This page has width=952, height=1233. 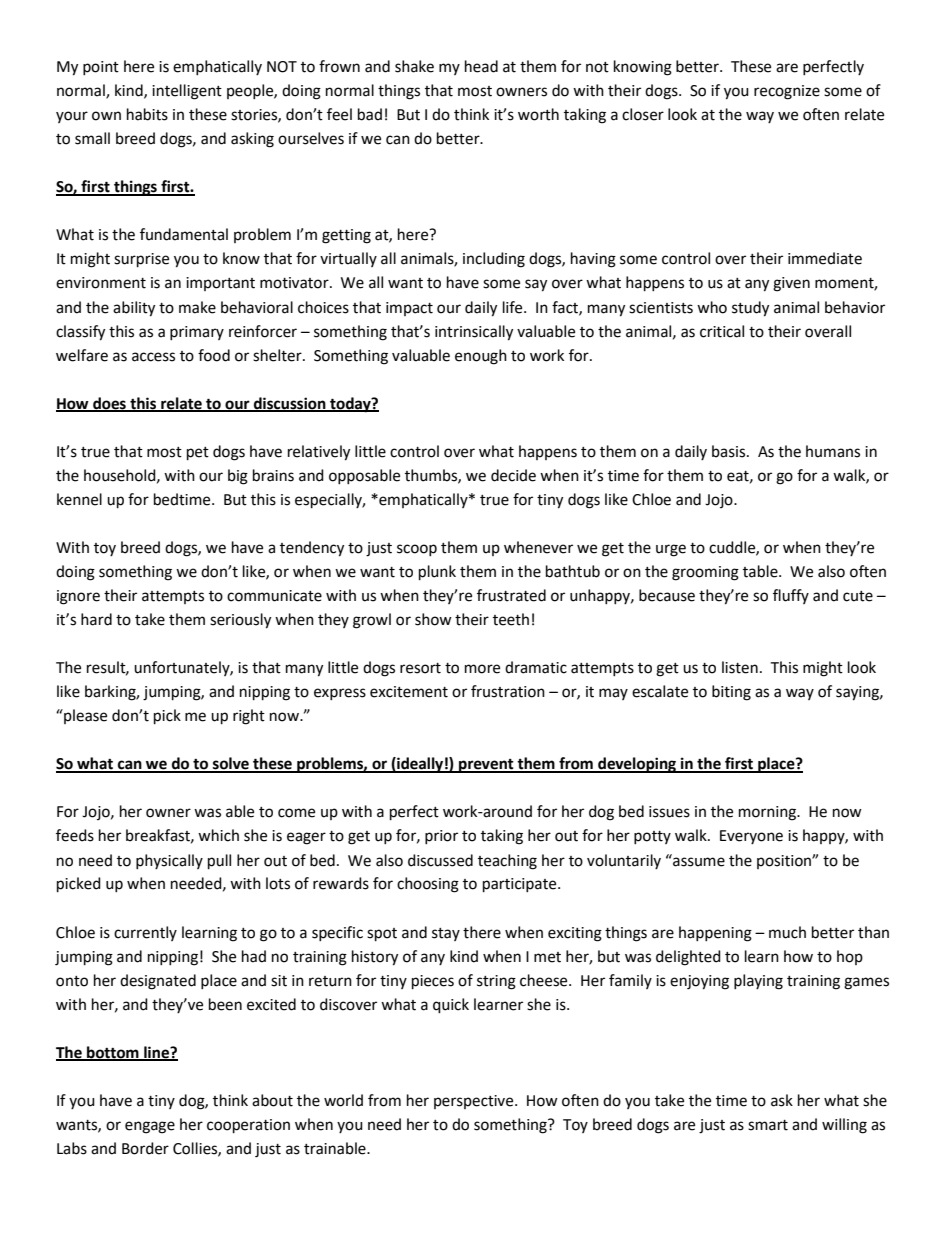 I want to click on recognize, so click(x=787, y=92).
